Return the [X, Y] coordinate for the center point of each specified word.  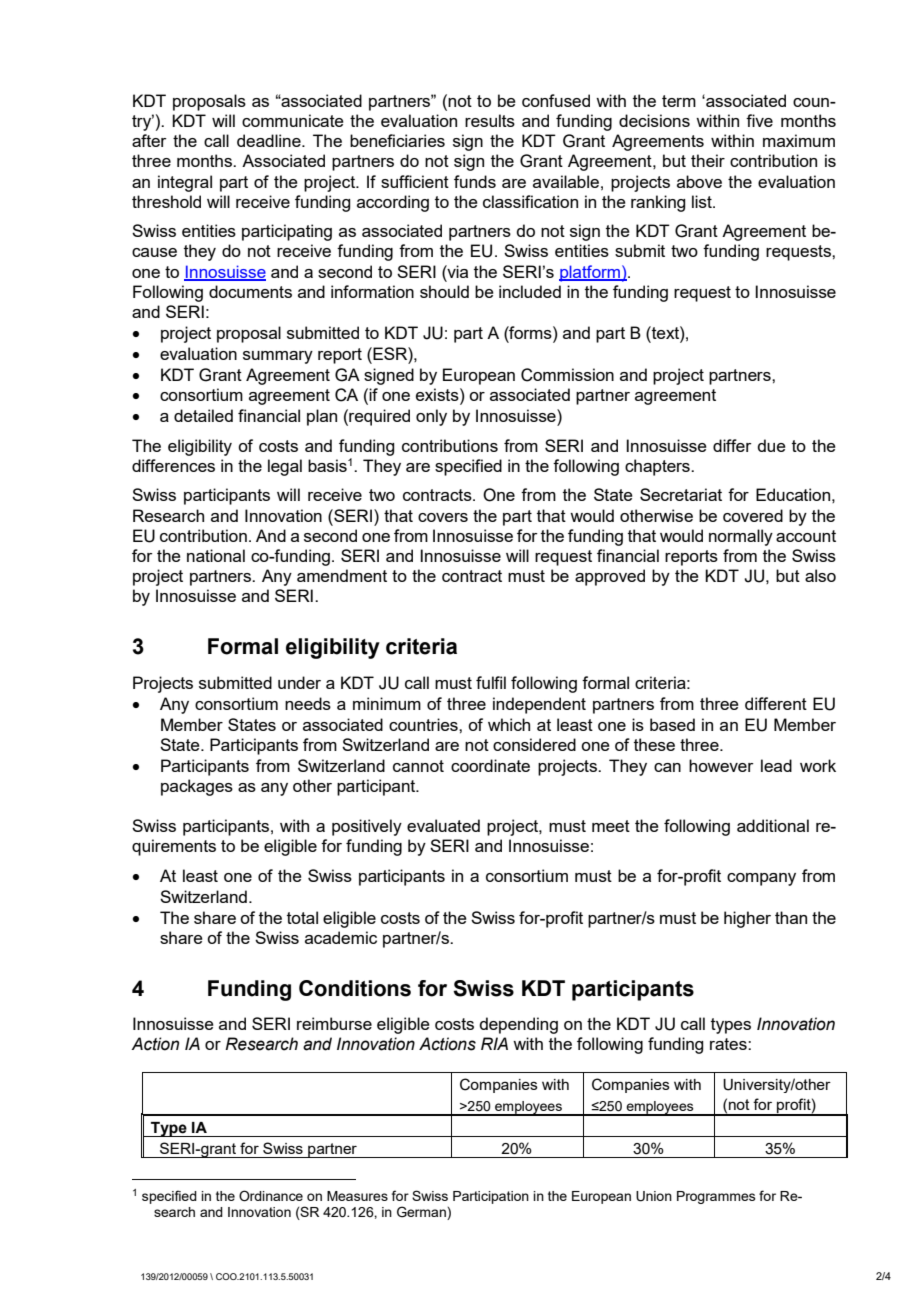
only [431, 417]
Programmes [716, 1197]
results [490, 120]
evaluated [443, 825]
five [759, 120]
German [422, 1213]
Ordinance [271, 1196]
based [672, 724]
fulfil [491, 682]
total [302, 917]
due [771, 445]
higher [747, 919]
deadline [270, 140]
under [299, 682]
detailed [203, 415]
